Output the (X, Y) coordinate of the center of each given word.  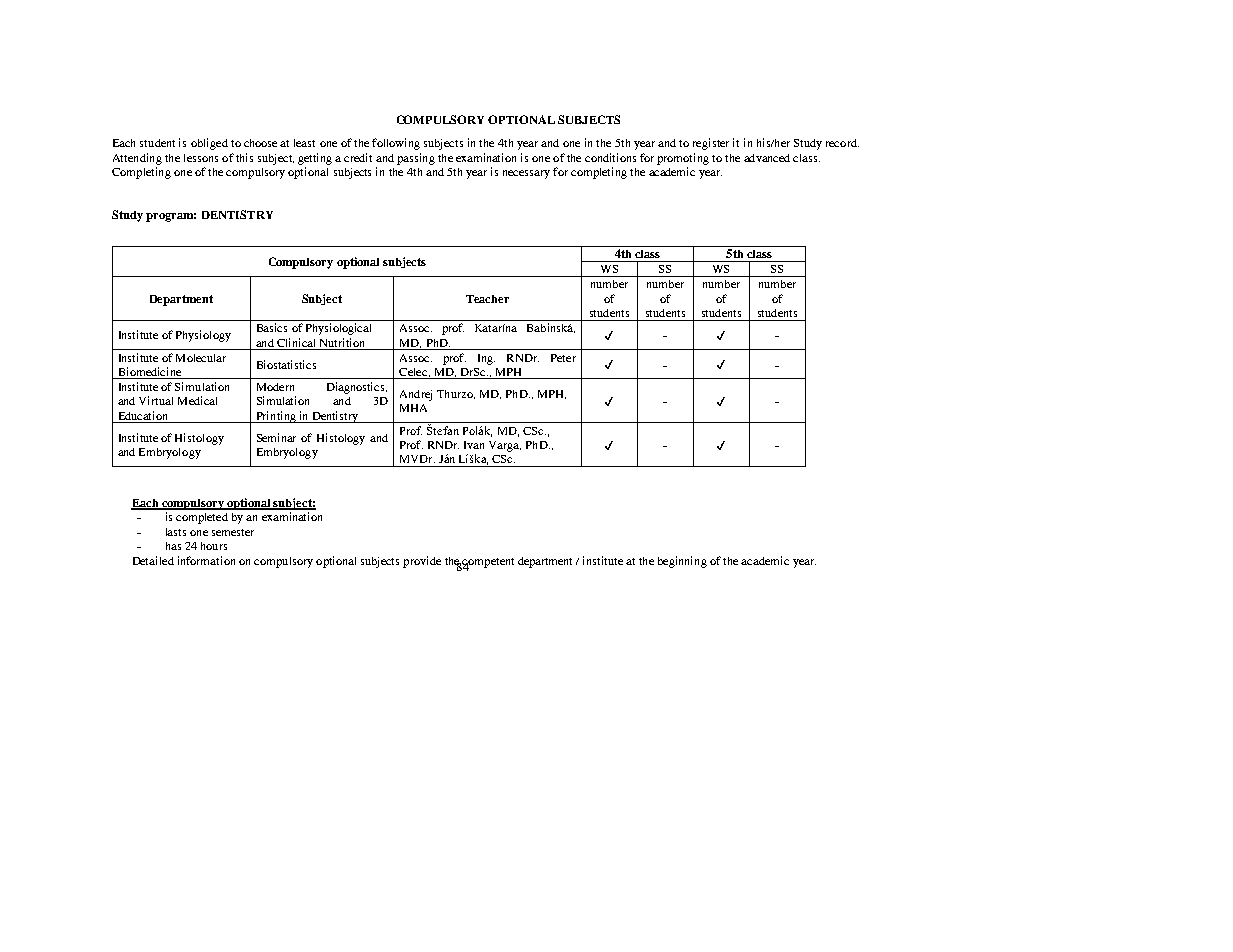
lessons (201, 158)
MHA (413, 408)
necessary (526, 174)
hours (214, 546)
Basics (272, 327)
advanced (767, 158)
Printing (276, 417)
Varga (505, 446)
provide (422, 562)
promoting (683, 159)
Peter (563, 358)
